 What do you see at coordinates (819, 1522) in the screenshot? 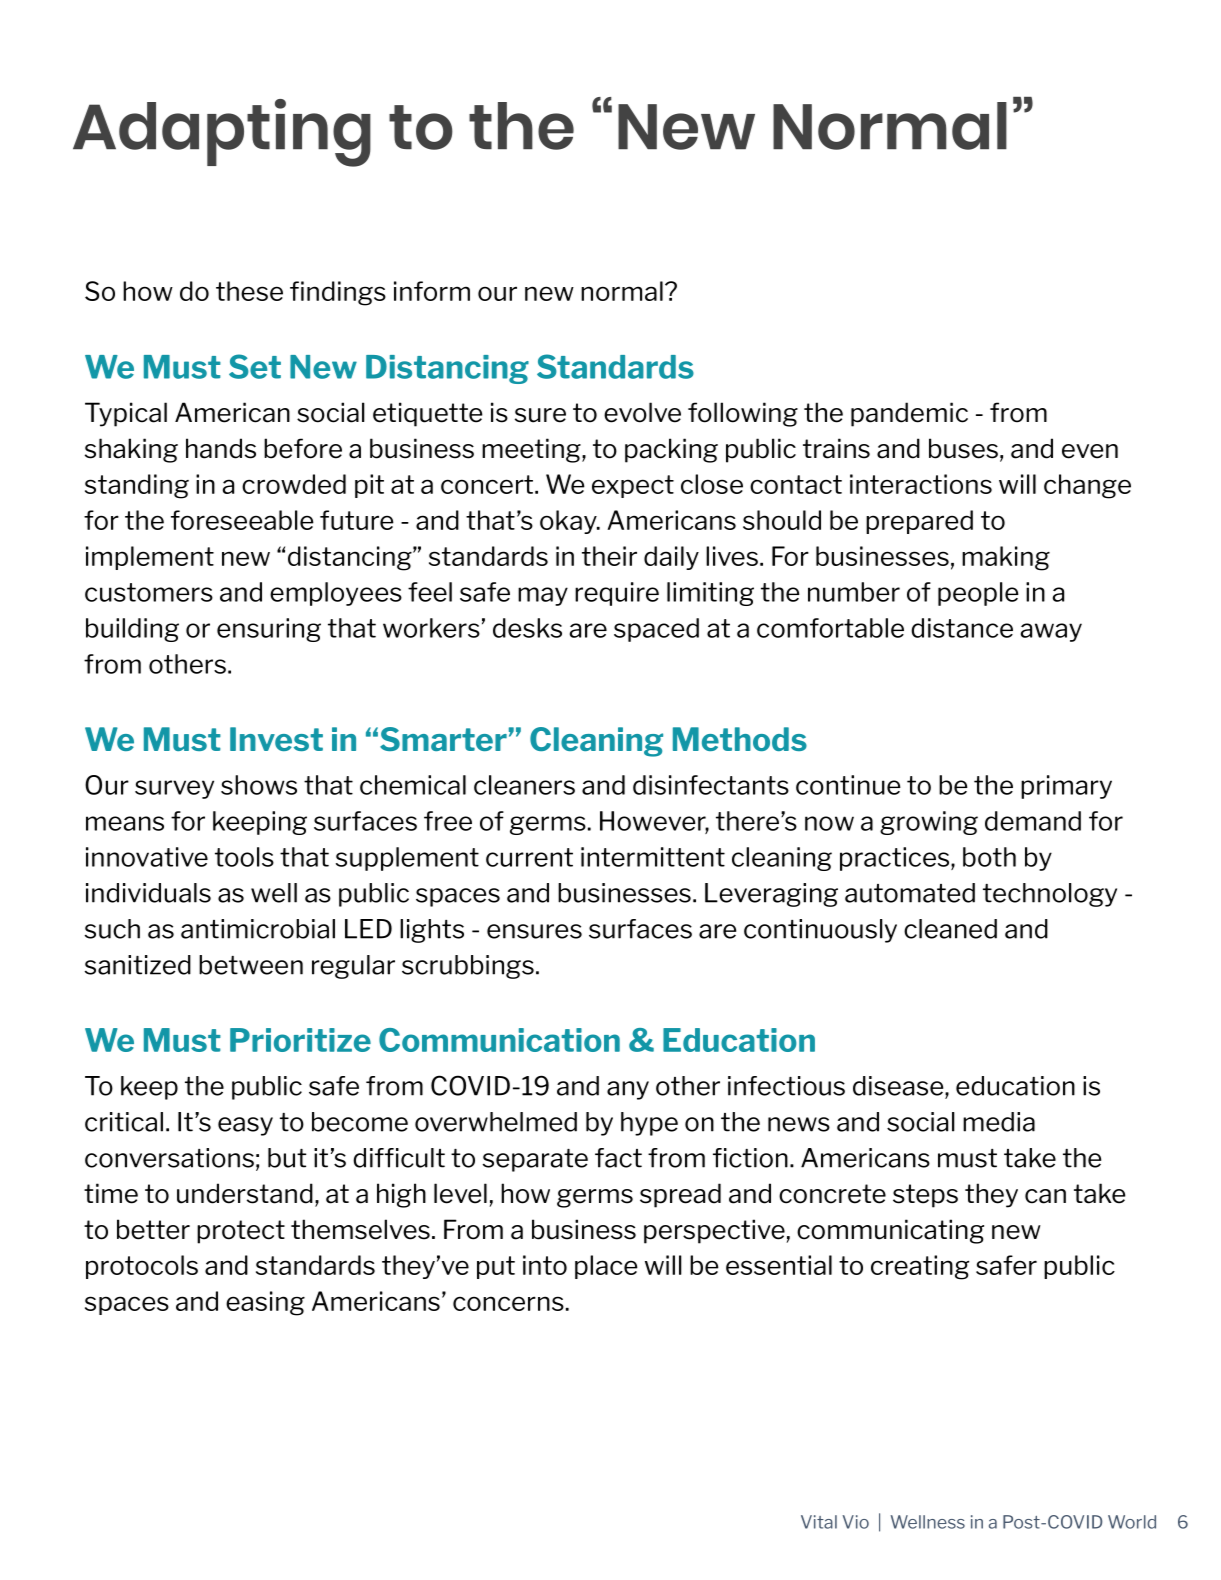
I see `Vital` at bounding box center [819, 1522].
